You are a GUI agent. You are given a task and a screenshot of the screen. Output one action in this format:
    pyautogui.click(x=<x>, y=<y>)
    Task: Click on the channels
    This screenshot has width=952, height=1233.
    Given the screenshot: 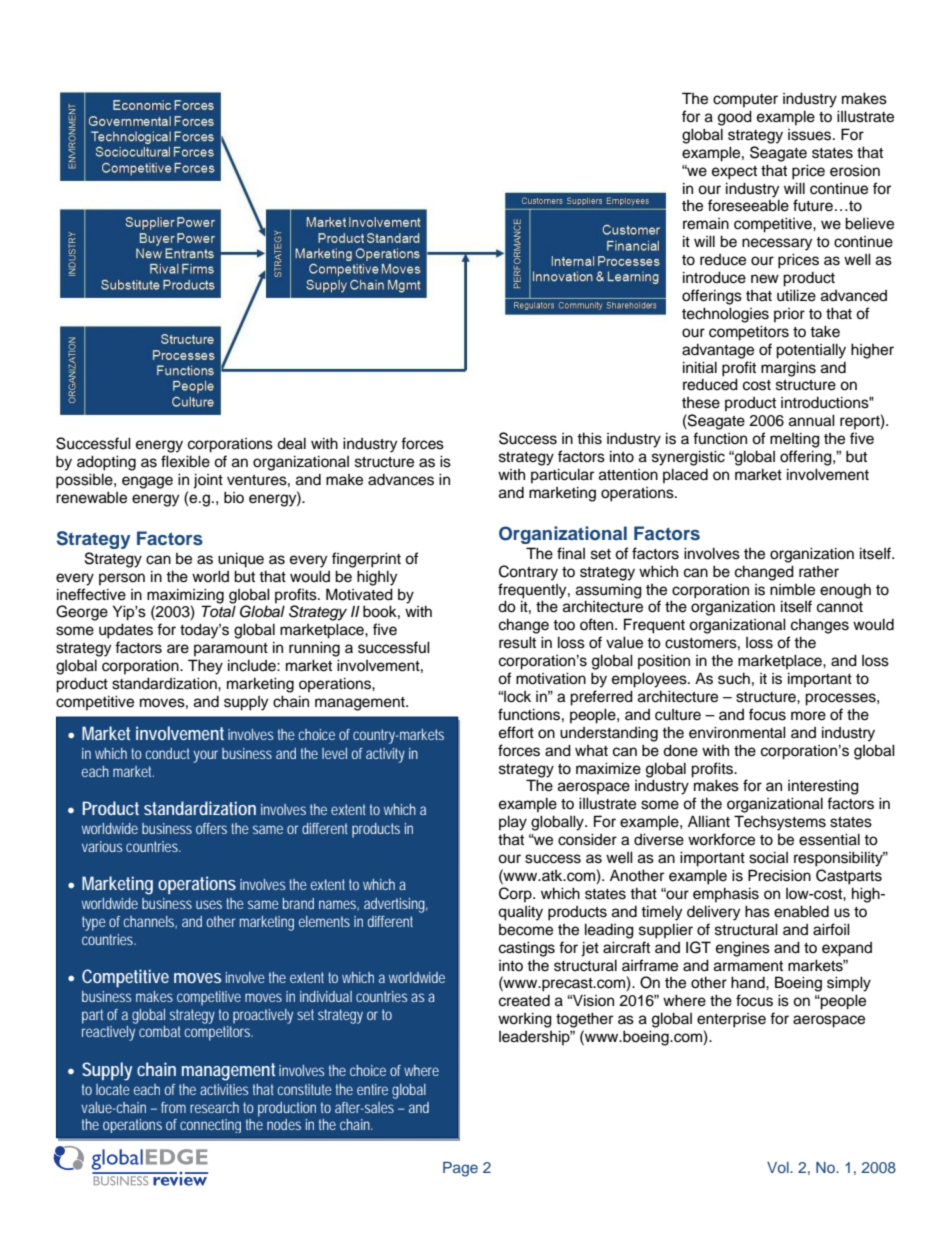 What is the action you would take?
    pyautogui.click(x=150, y=922)
